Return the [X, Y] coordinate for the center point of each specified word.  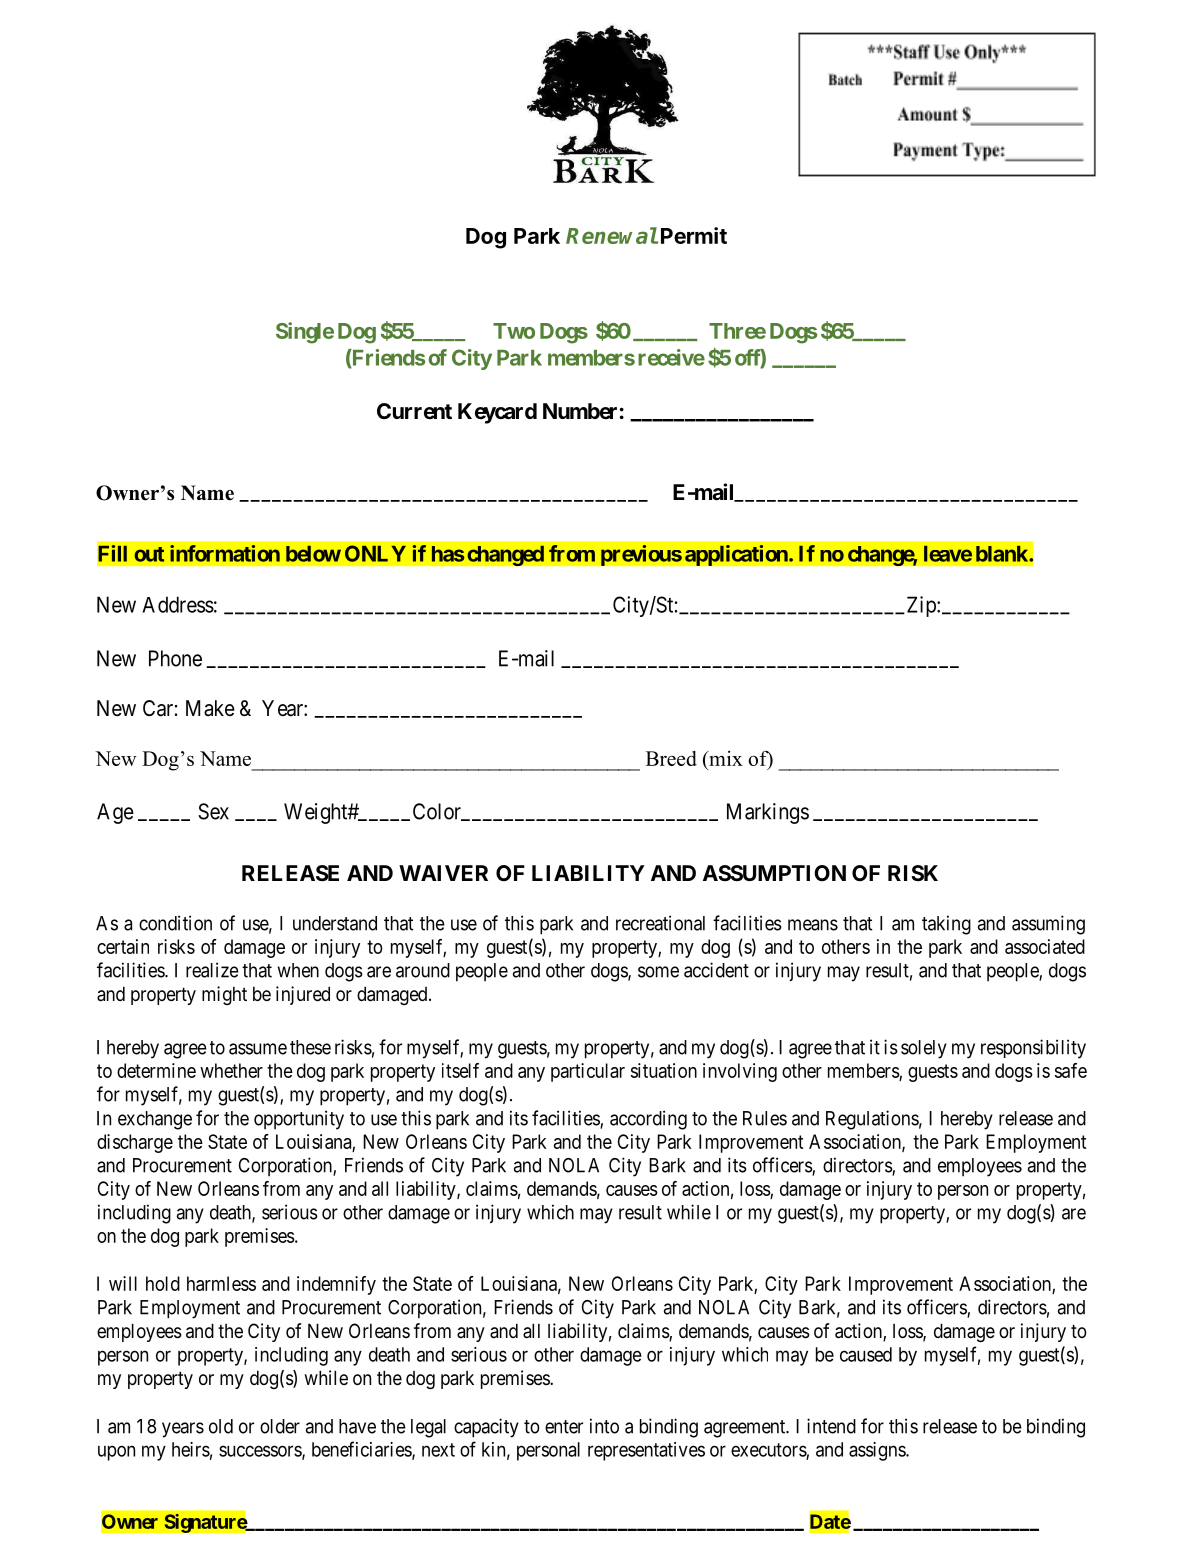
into [604, 1426]
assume [258, 1049]
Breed [671, 758]
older [280, 1426]
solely [924, 1049]
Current [414, 411]
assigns [878, 1451]
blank [1003, 554]
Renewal [612, 235]
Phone [175, 658]
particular [588, 1072]
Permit [694, 235]
